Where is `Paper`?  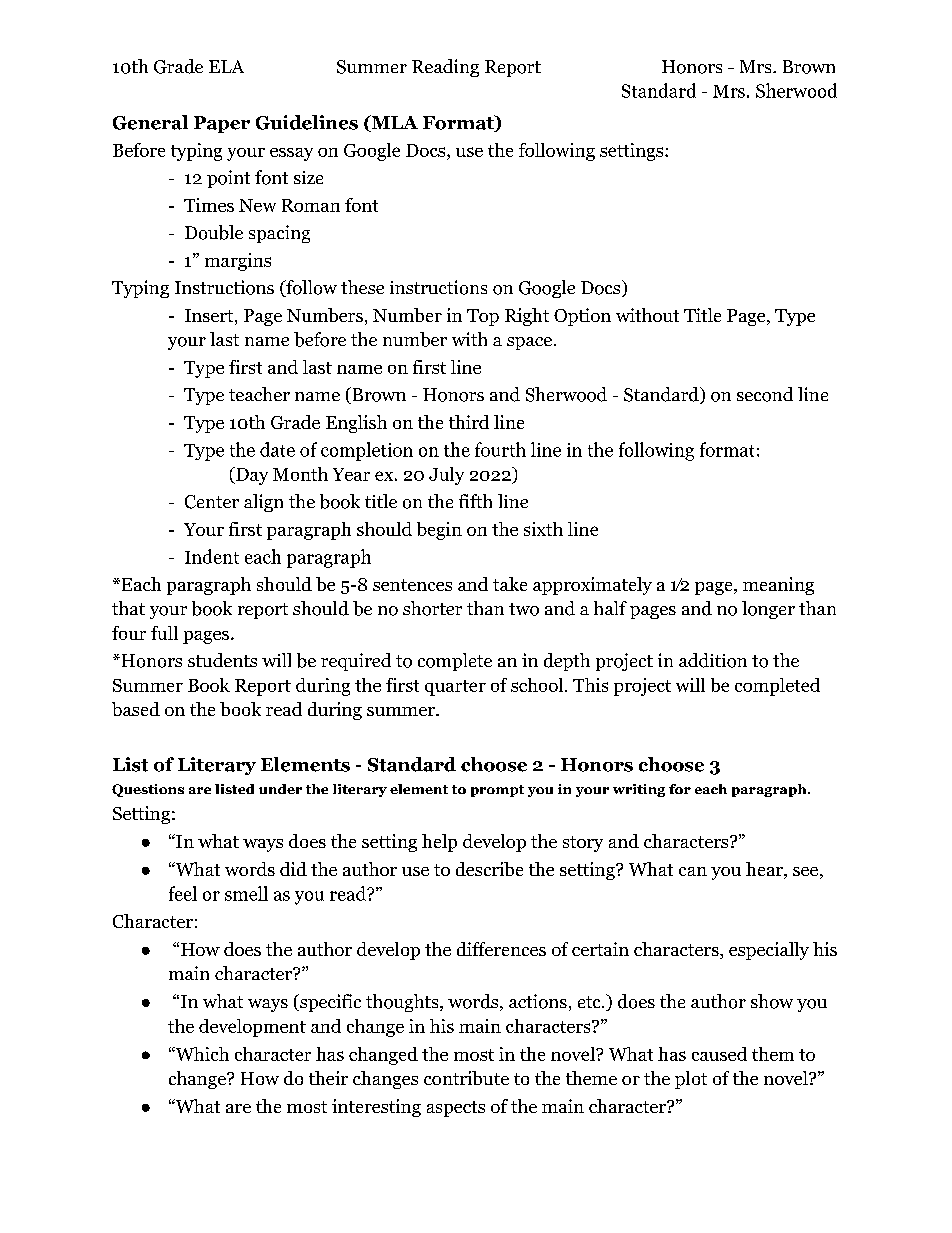
Paper is located at coordinates (222, 124).
